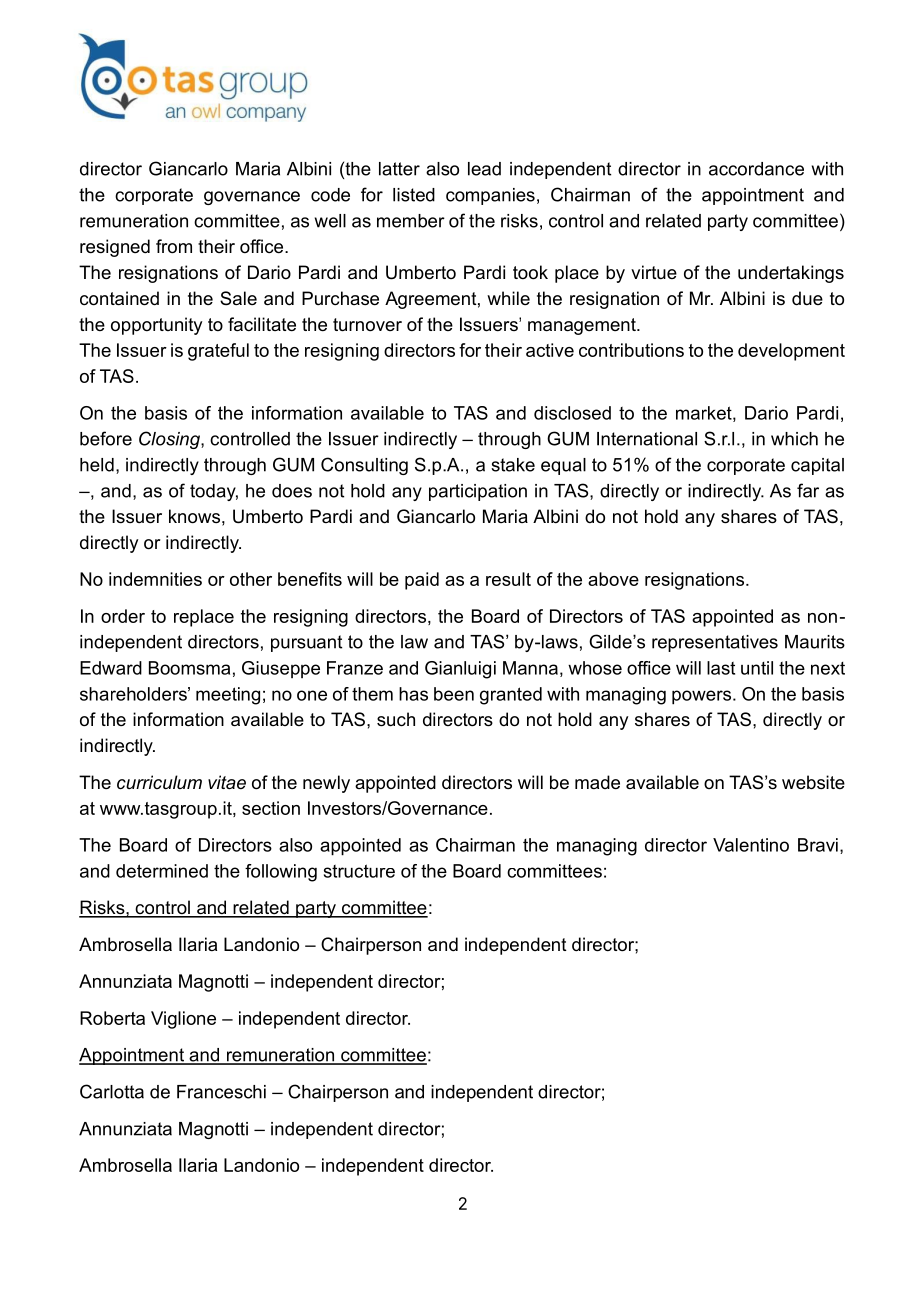 This document has width=924, height=1308. What do you see at coordinates (422, 581) in the document?
I see `paid` at bounding box center [422, 581].
